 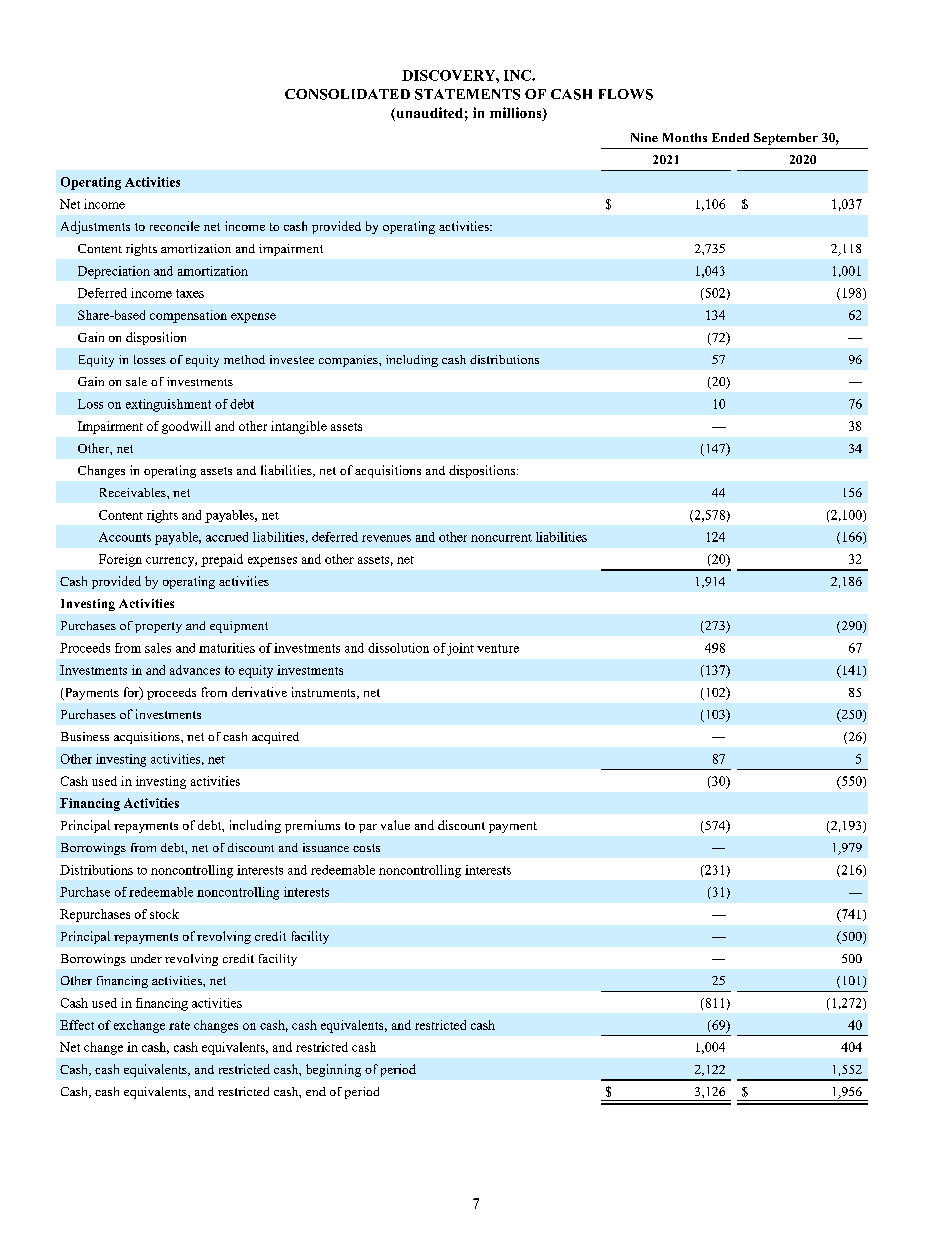 I want to click on STATEMENTS, so click(x=467, y=94).
